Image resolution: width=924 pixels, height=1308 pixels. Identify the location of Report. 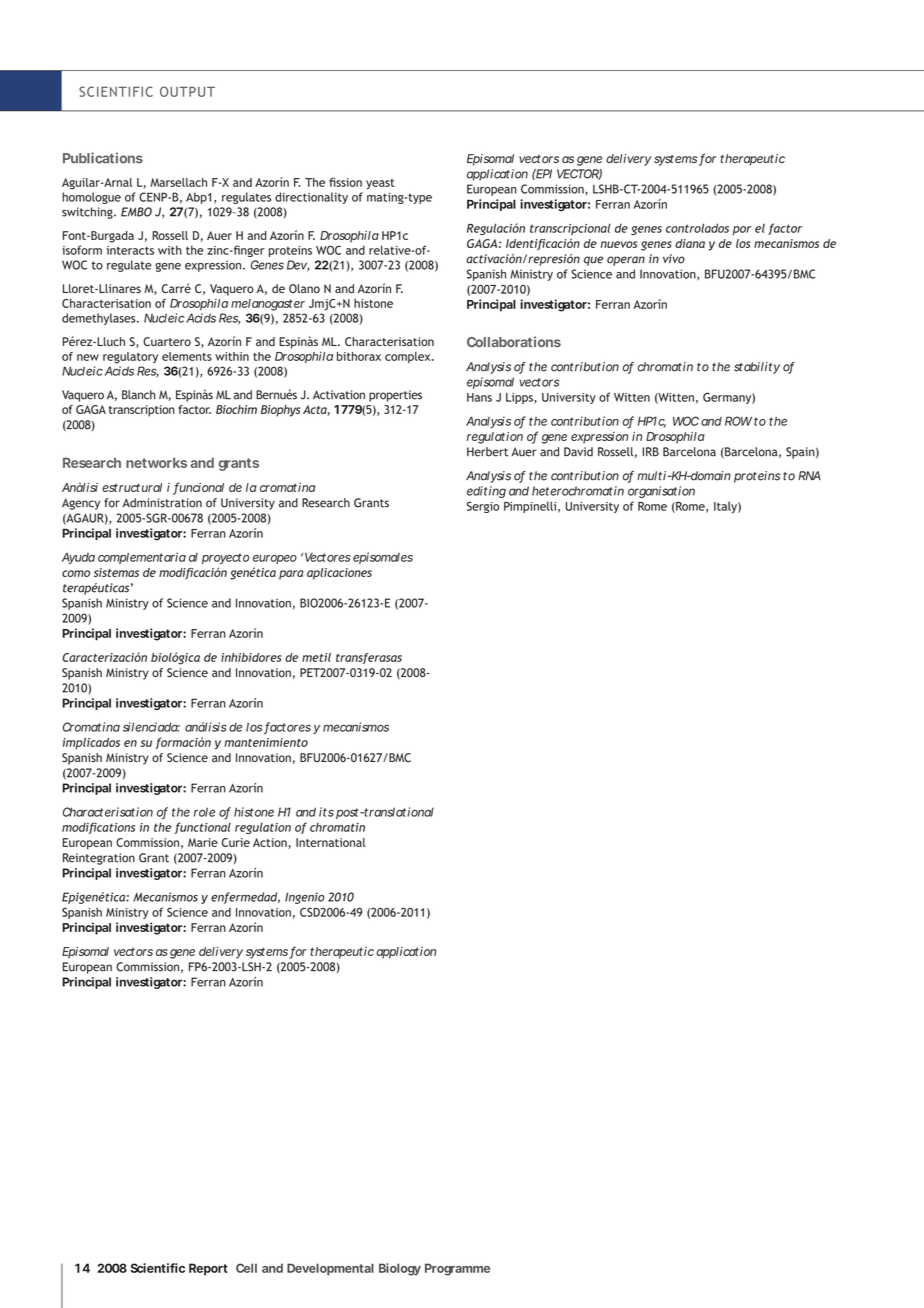
(208, 1269).
